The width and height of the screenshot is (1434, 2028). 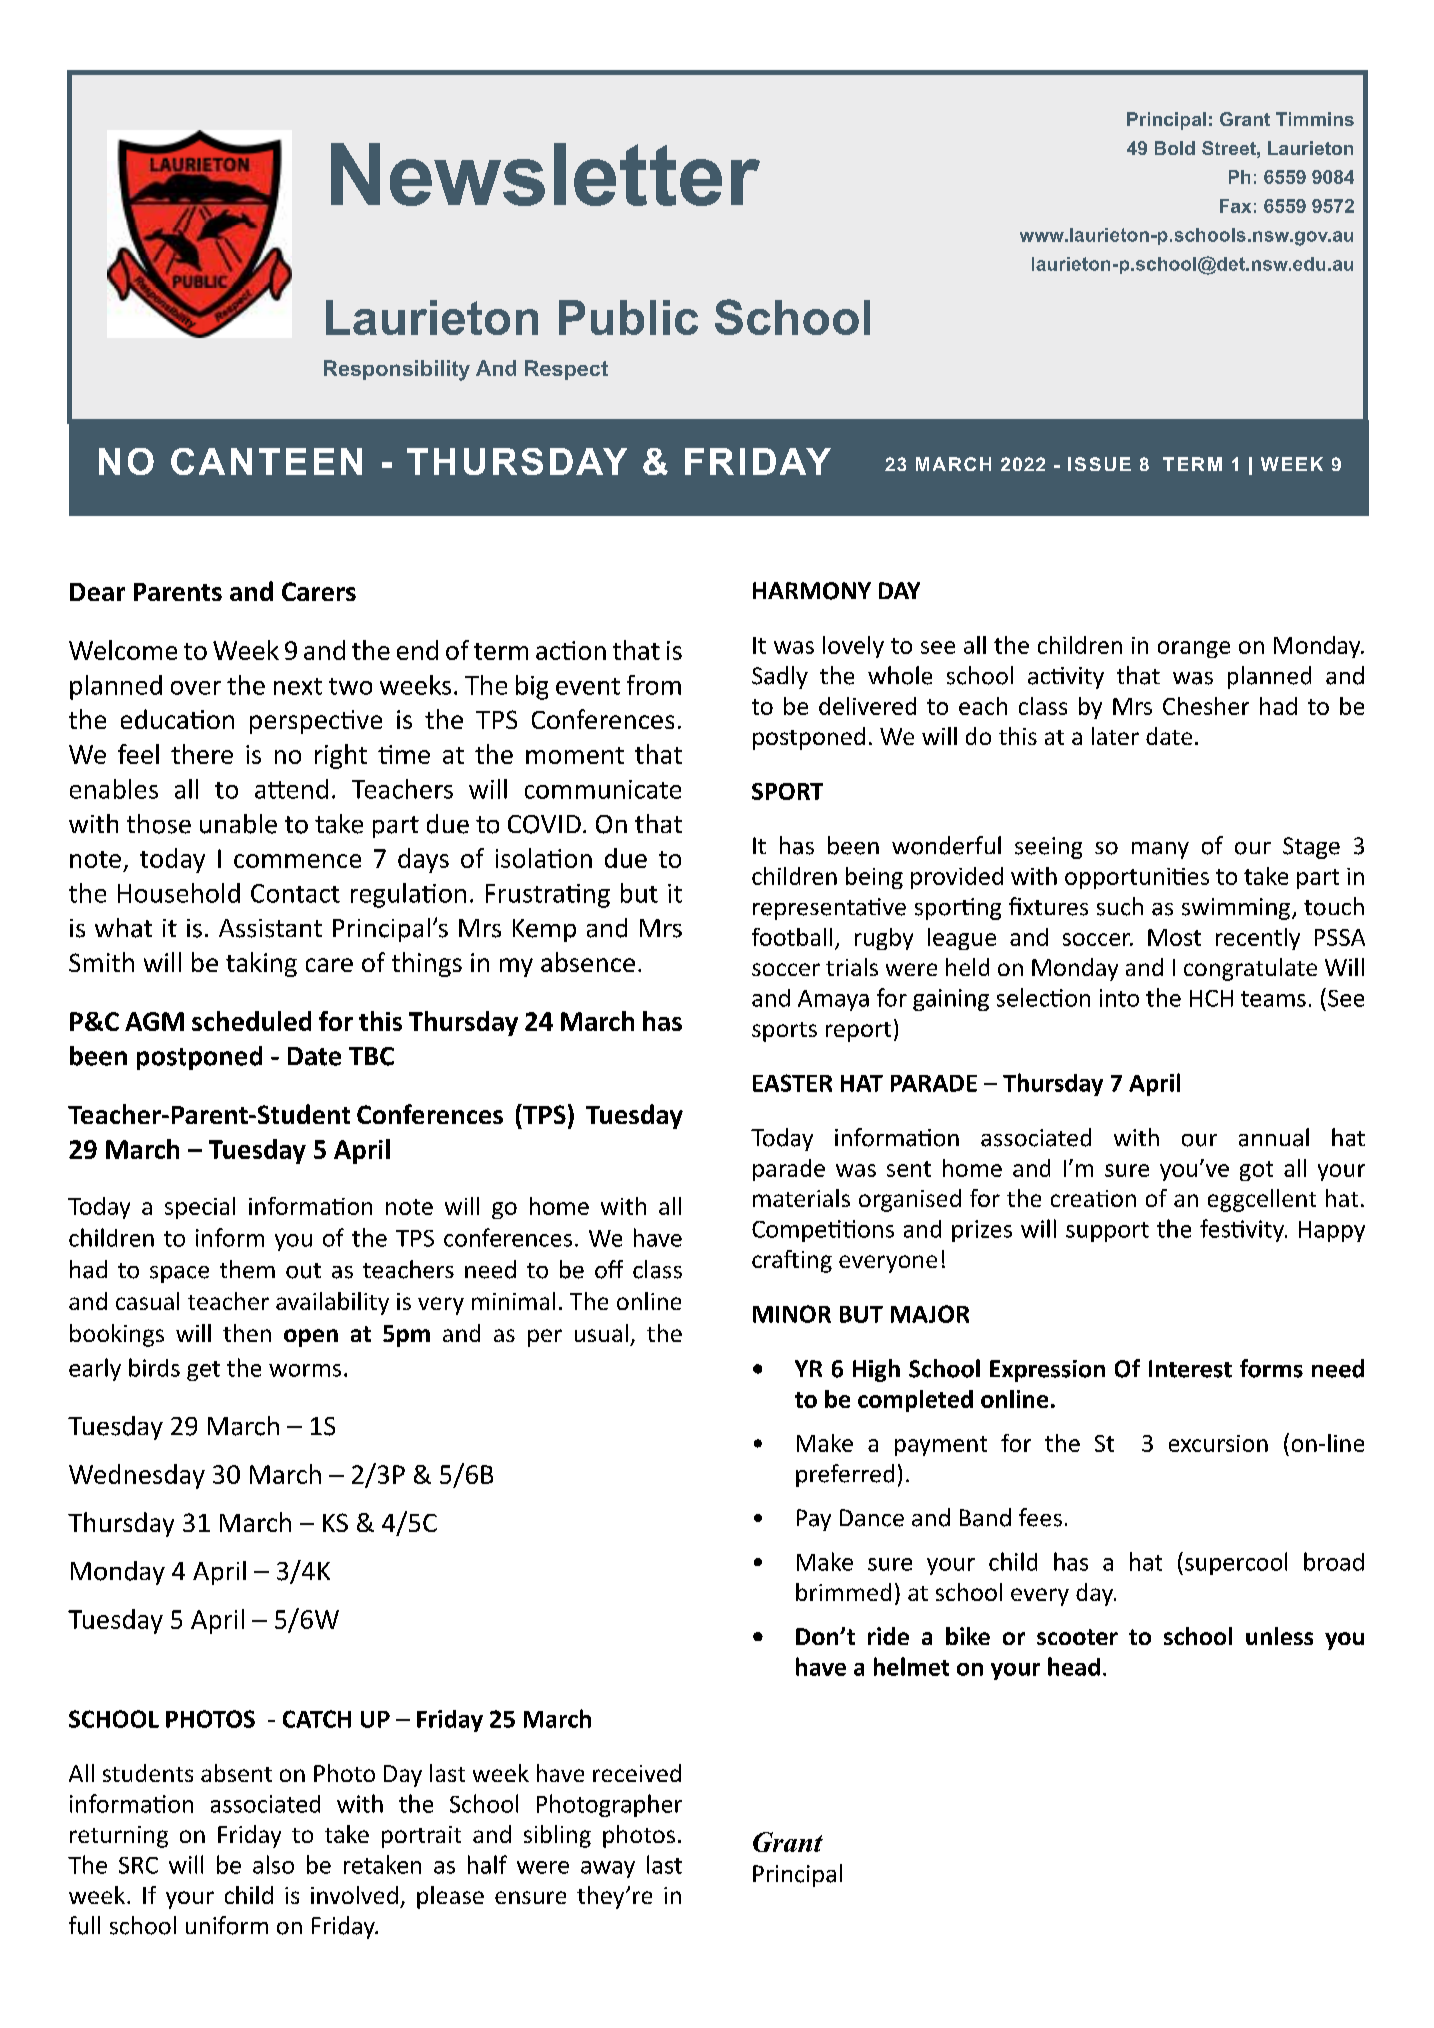 What do you see at coordinates (1190, 1369) in the screenshot?
I see `Interest` at bounding box center [1190, 1369].
